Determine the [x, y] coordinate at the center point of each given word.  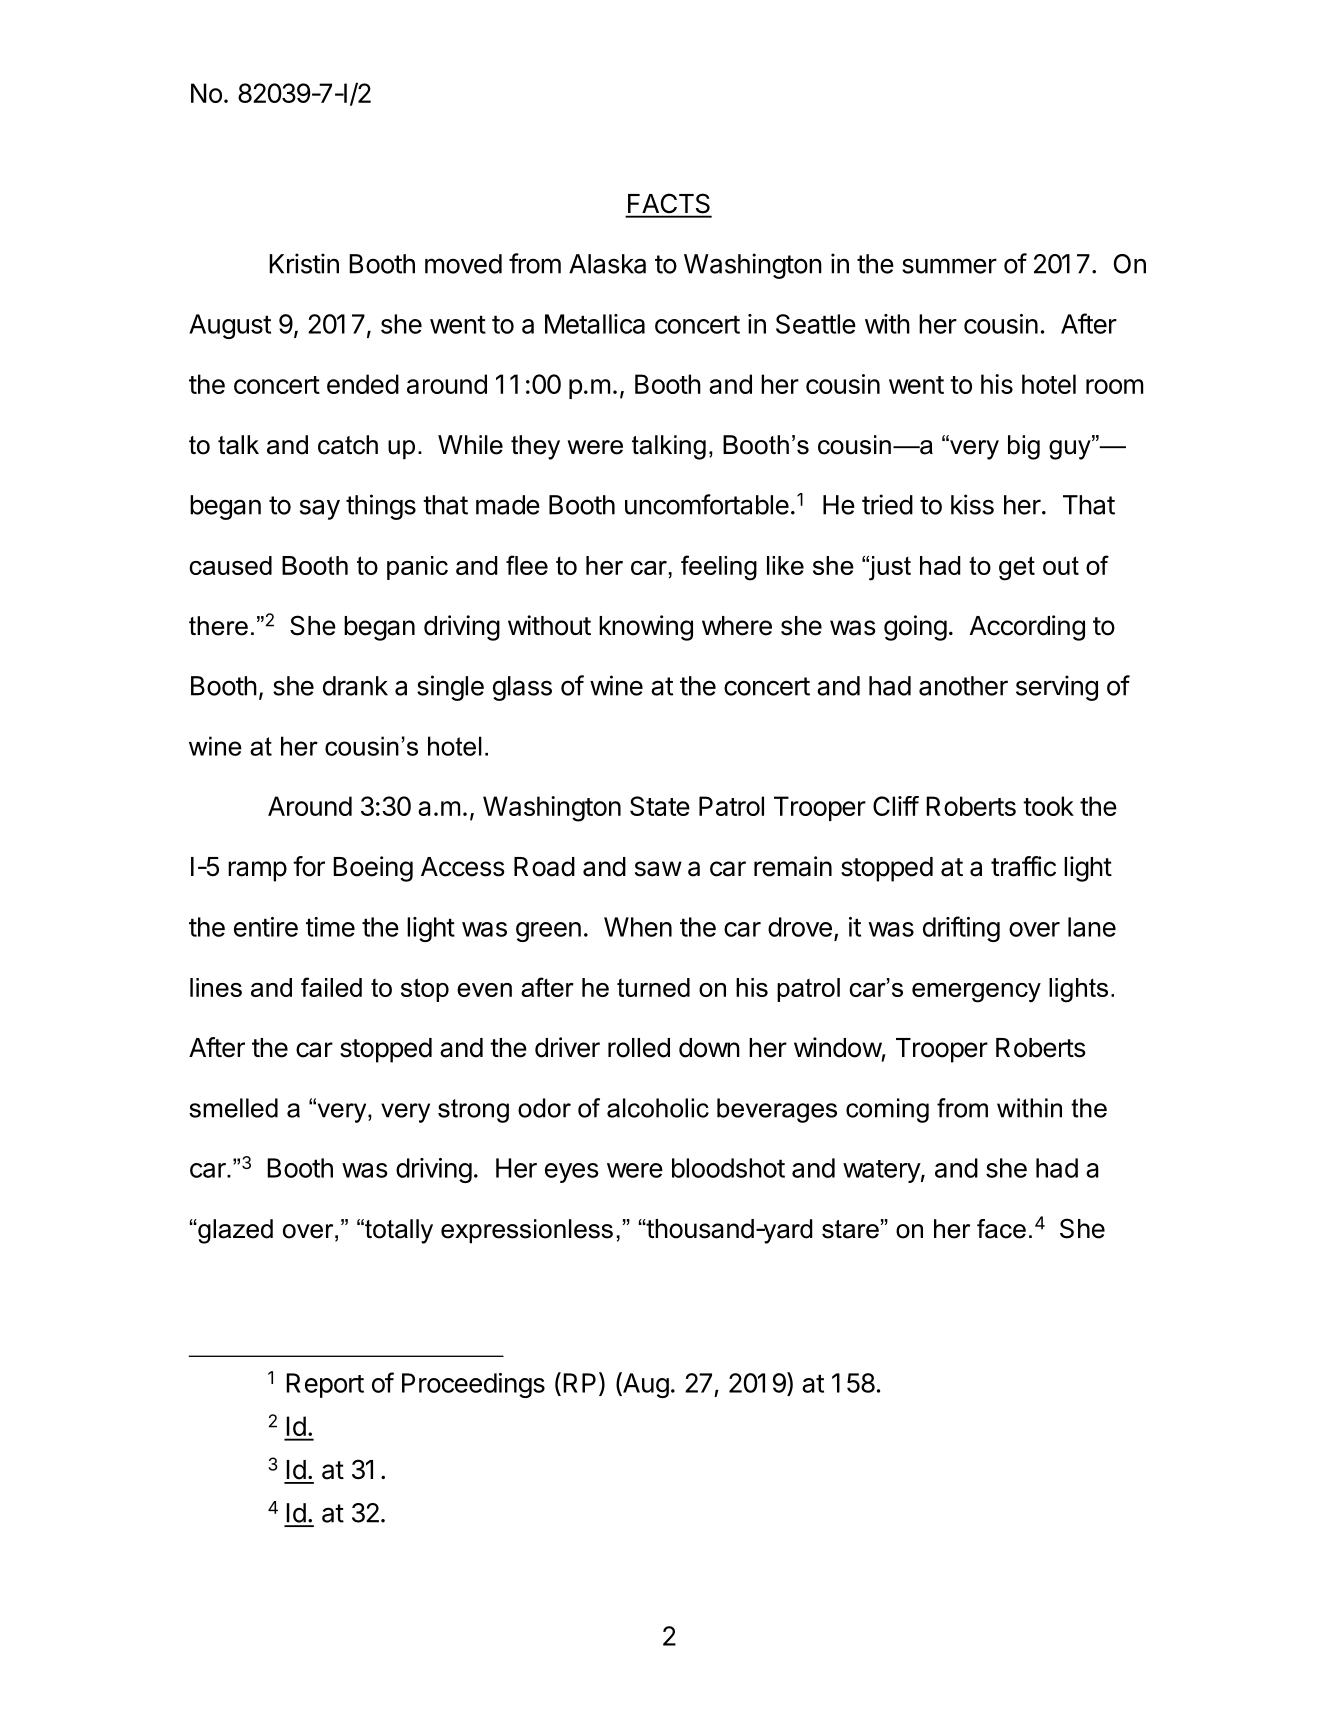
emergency [976, 993]
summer [949, 266]
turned [653, 987]
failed [331, 987]
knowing [646, 628]
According [1027, 628]
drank [355, 686]
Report [325, 1385]
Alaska [607, 264]
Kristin [304, 263]
